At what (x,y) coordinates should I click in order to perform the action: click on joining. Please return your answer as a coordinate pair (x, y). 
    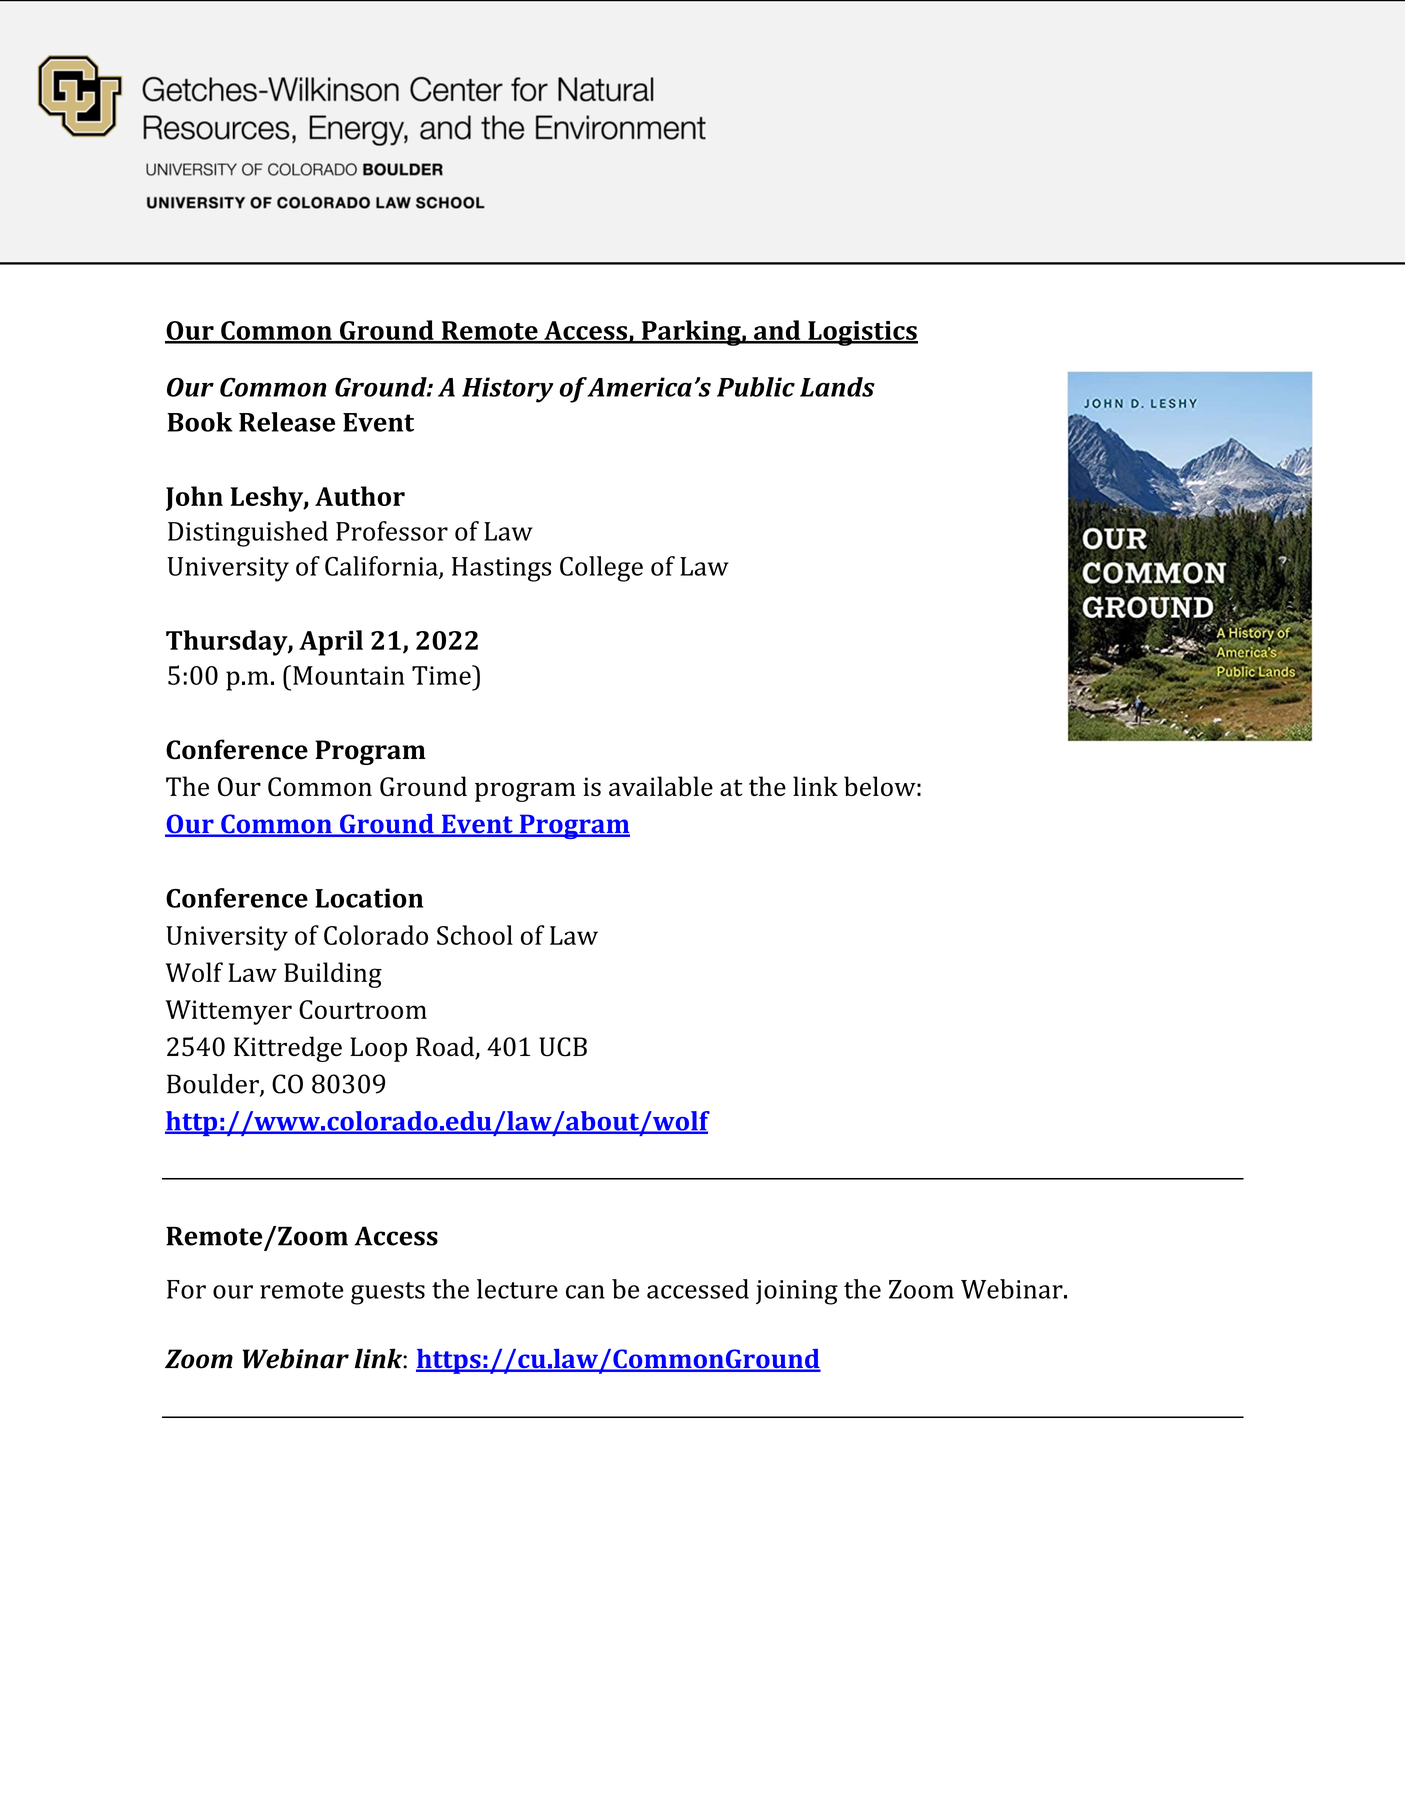
    Looking at the image, I should click on (797, 1292).
